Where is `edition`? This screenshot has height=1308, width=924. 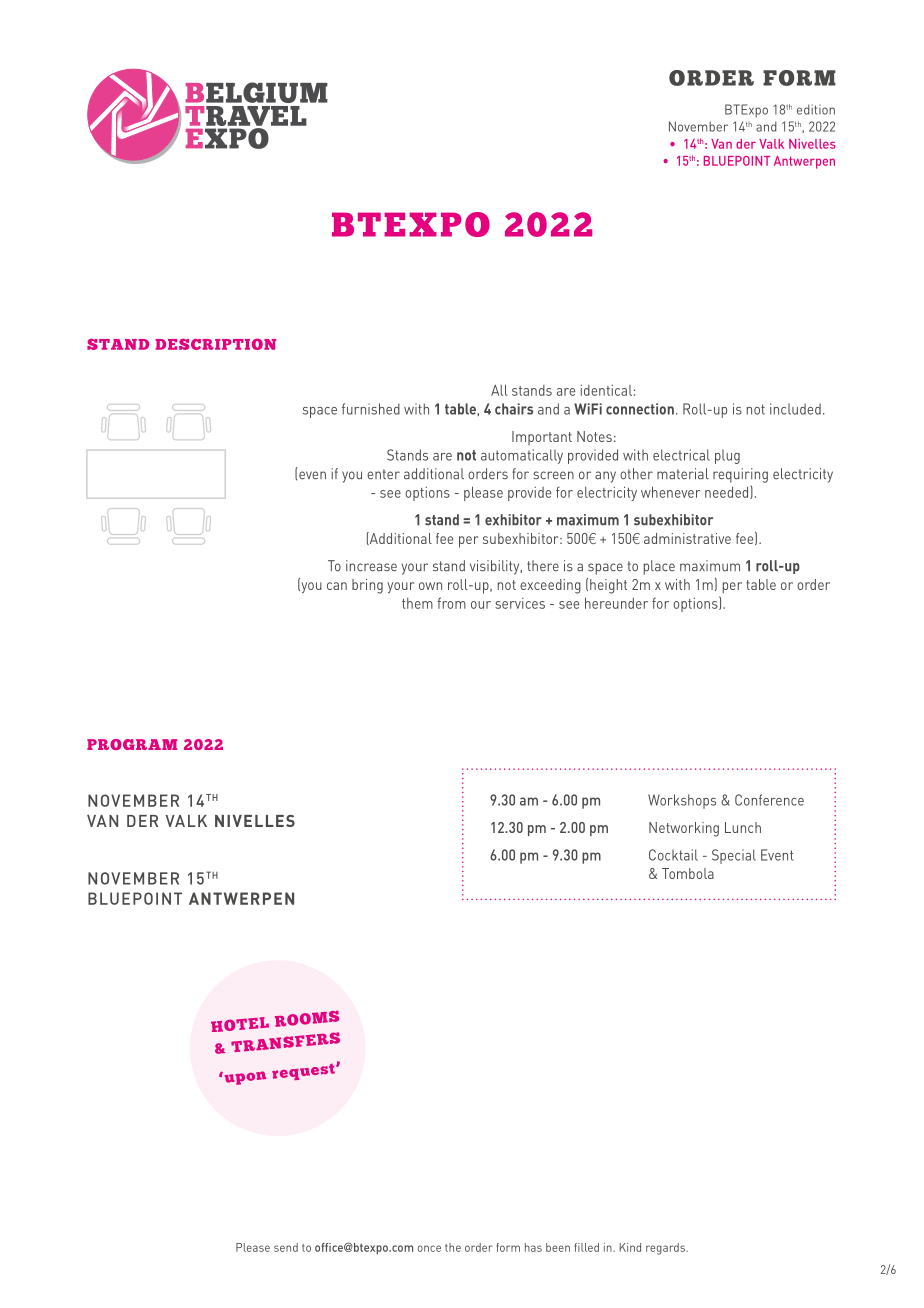 edition is located at coordinates (816, 109).
